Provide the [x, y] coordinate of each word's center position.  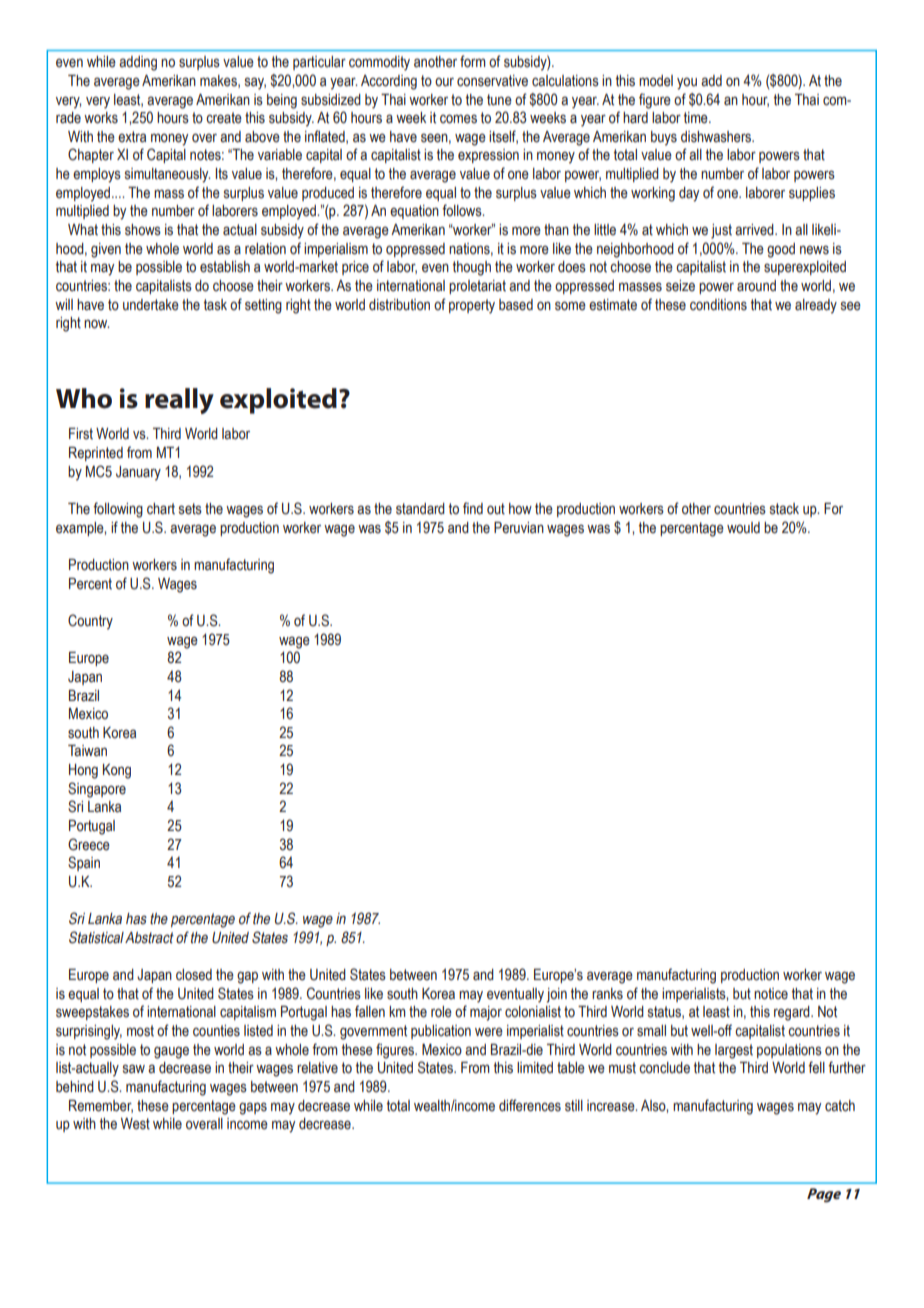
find [473, 508]
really [179, 401]
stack [784, 509]
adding [138, 63]
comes [458, 119]
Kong [117, 771]
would [743, 528]
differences [530, 1105]
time [697, 118]
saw [134, 1069]
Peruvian [519, 528]
